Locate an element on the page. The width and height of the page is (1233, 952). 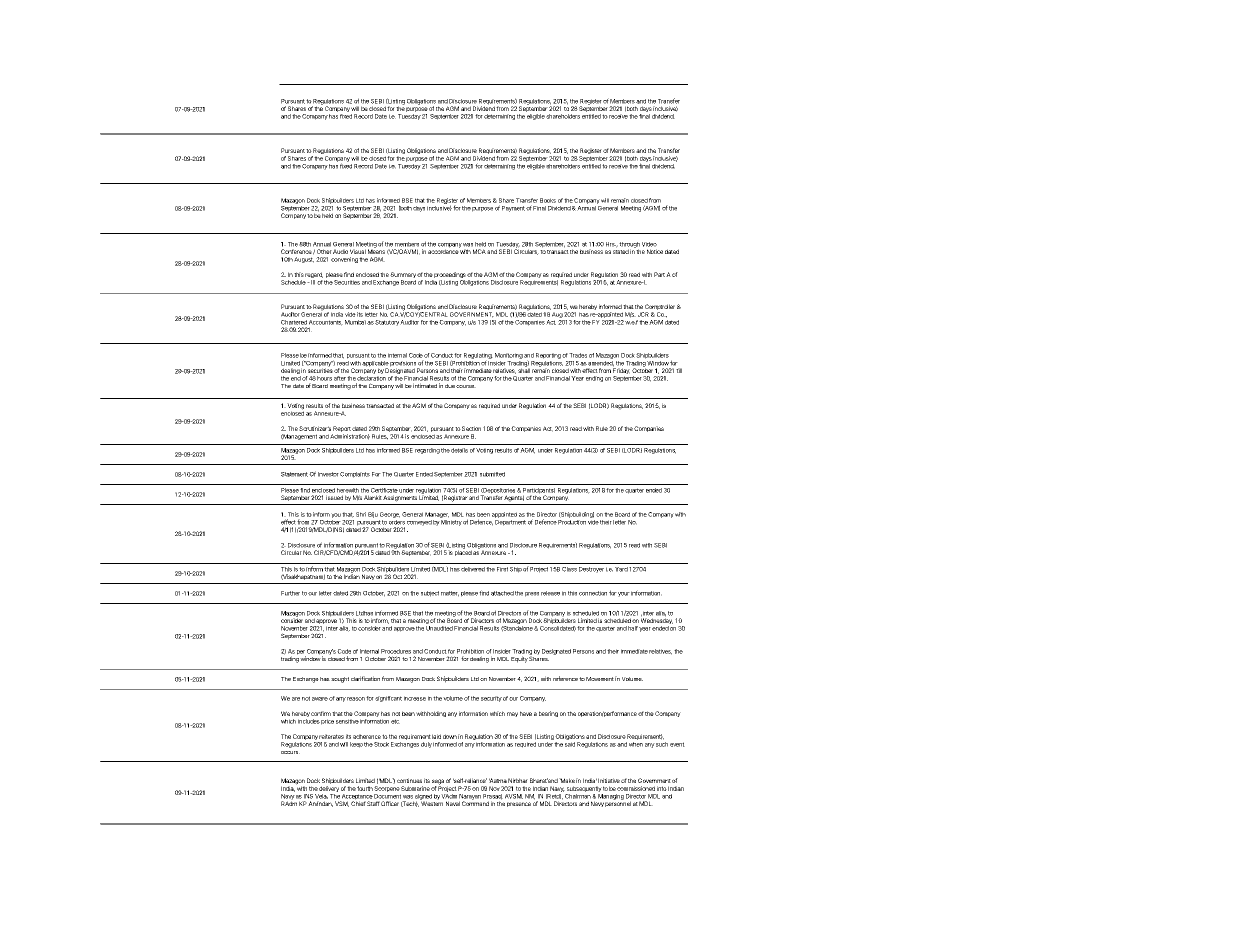
submitted is located at coordinates (492, 474).
